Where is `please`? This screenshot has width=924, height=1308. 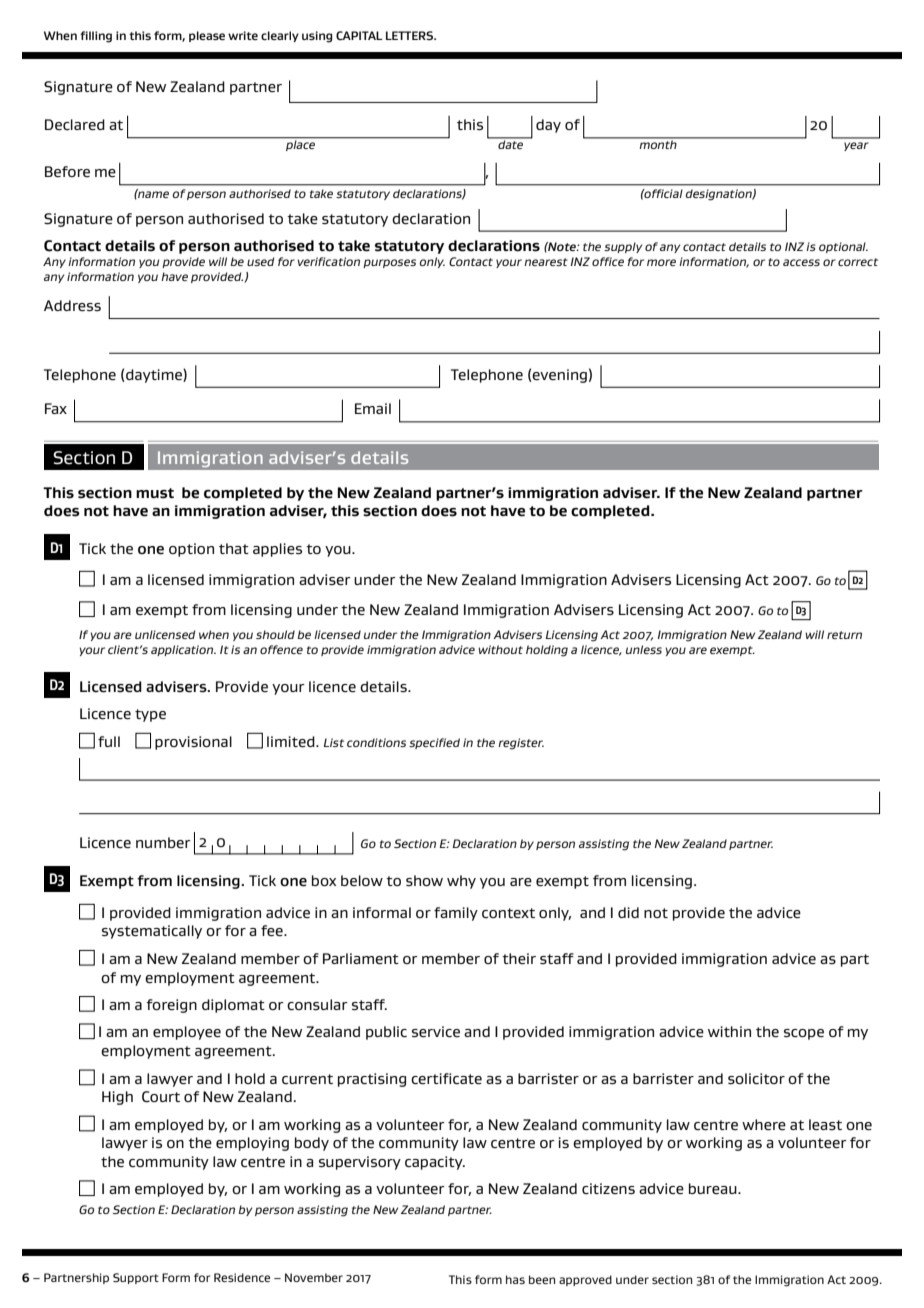
please is located at coordinates (207, 36).
